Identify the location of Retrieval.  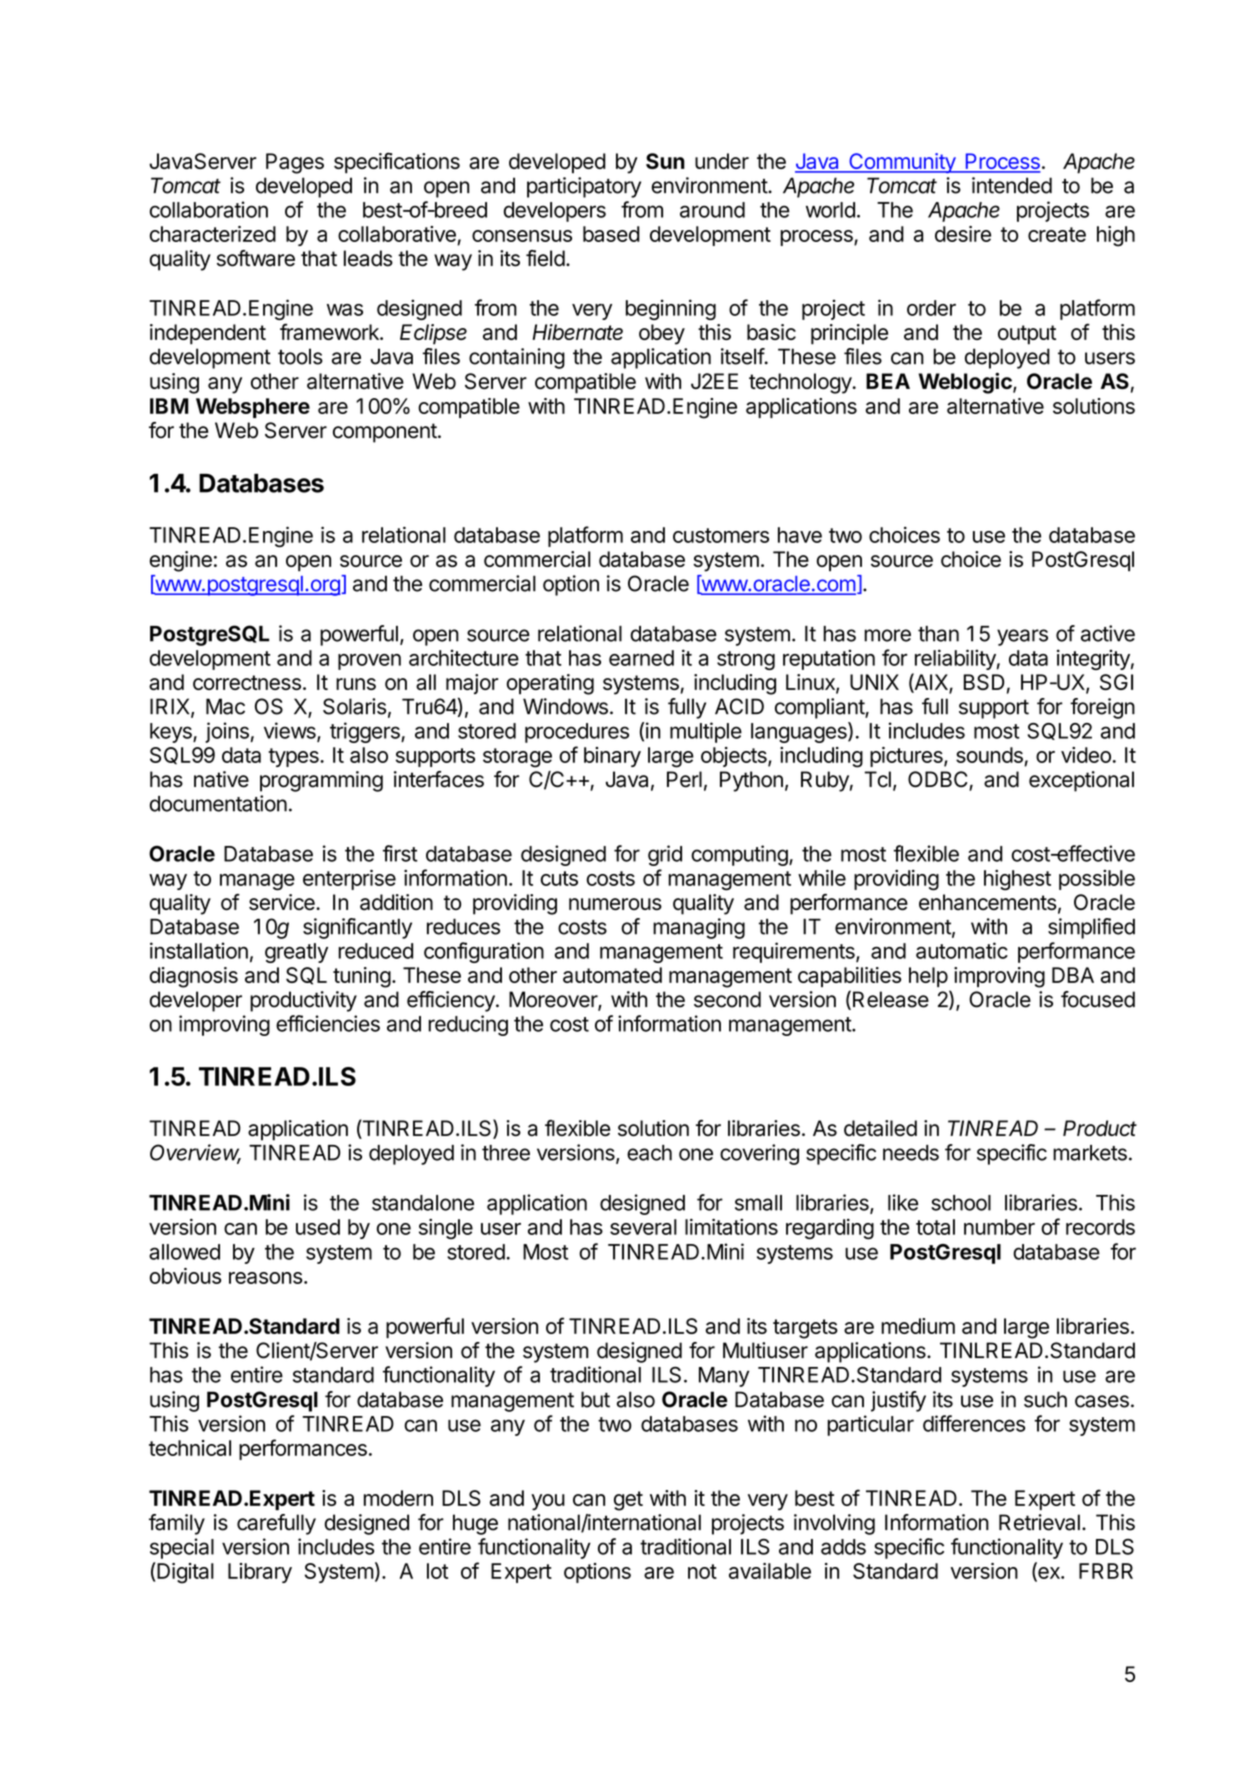
(1039, 1522).
